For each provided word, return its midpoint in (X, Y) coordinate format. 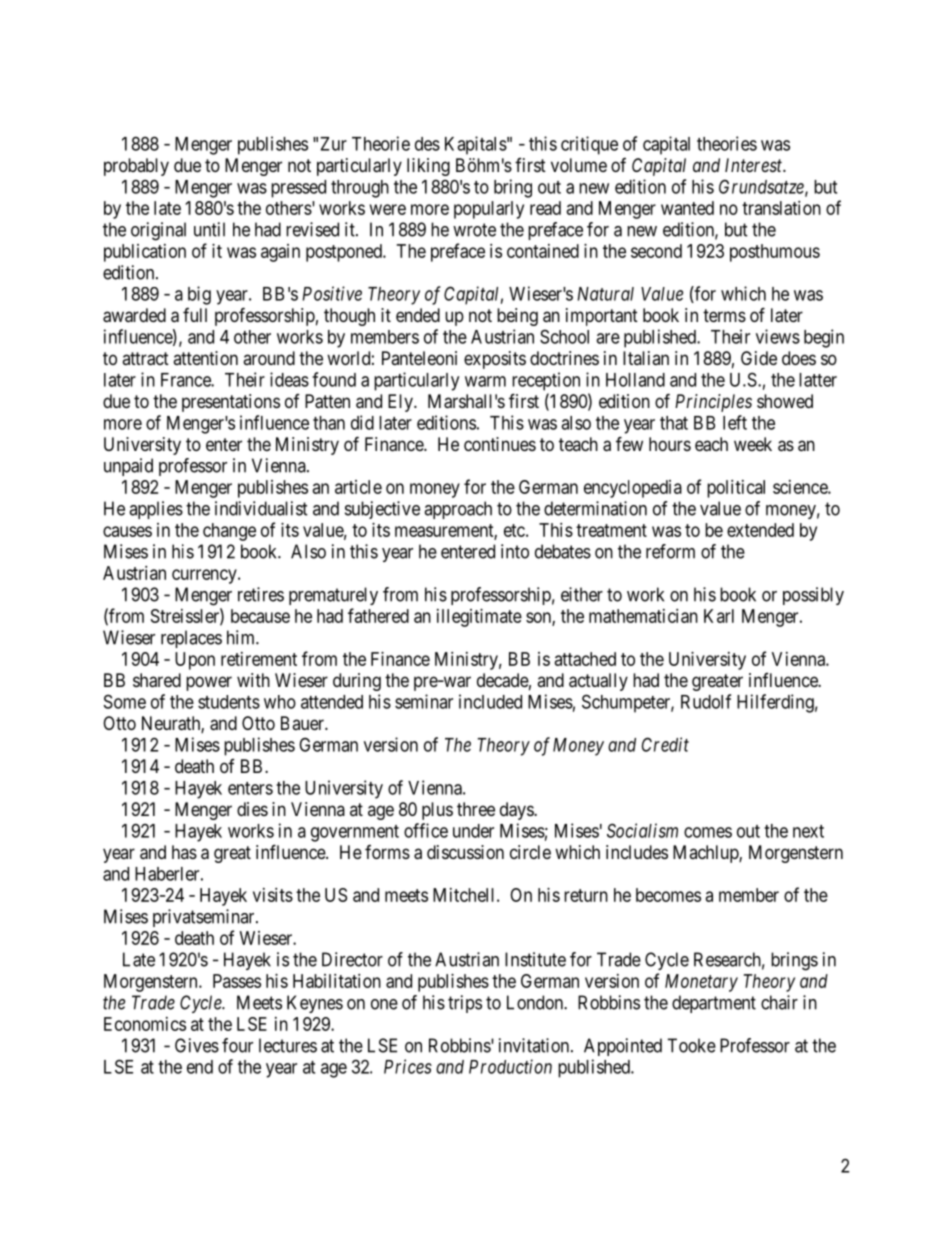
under (473, 831)
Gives (197, 1045)
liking (428, 167)
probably (136, 167)
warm (485, 381)
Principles (713, 403)
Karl (719, 616)
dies (252, 809)
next (808, 831)
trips (465, 1004)
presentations (231, 403)
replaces (191, 639)
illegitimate (479, 618)
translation (781, 208)
